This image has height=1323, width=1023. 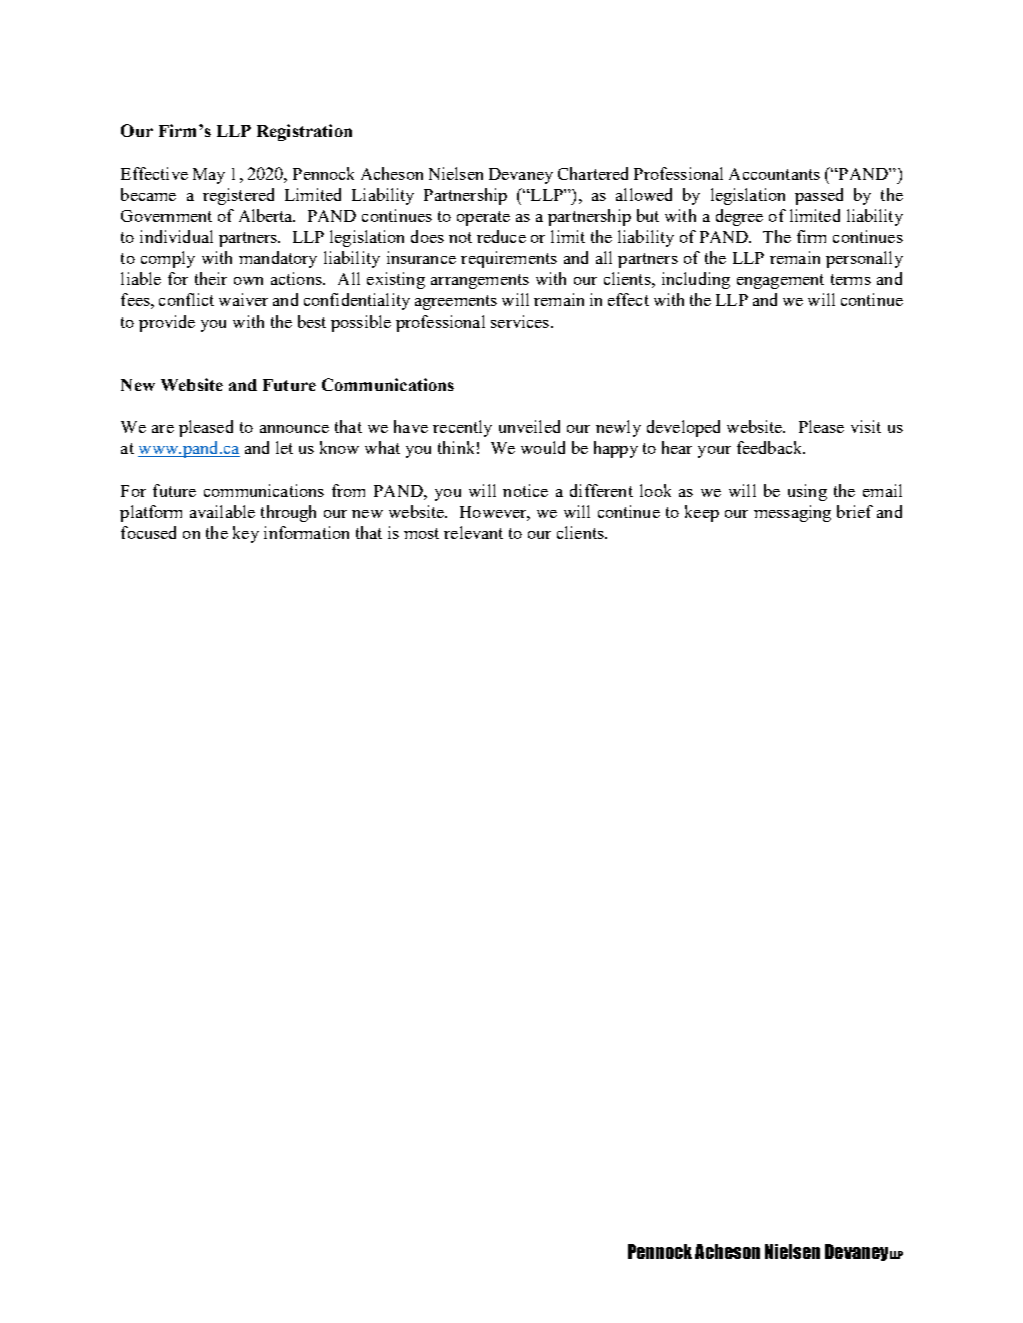 What do you see at coordinates (593, 173) in the image?
I see `Chartered` at bounding box center [593, 173].
